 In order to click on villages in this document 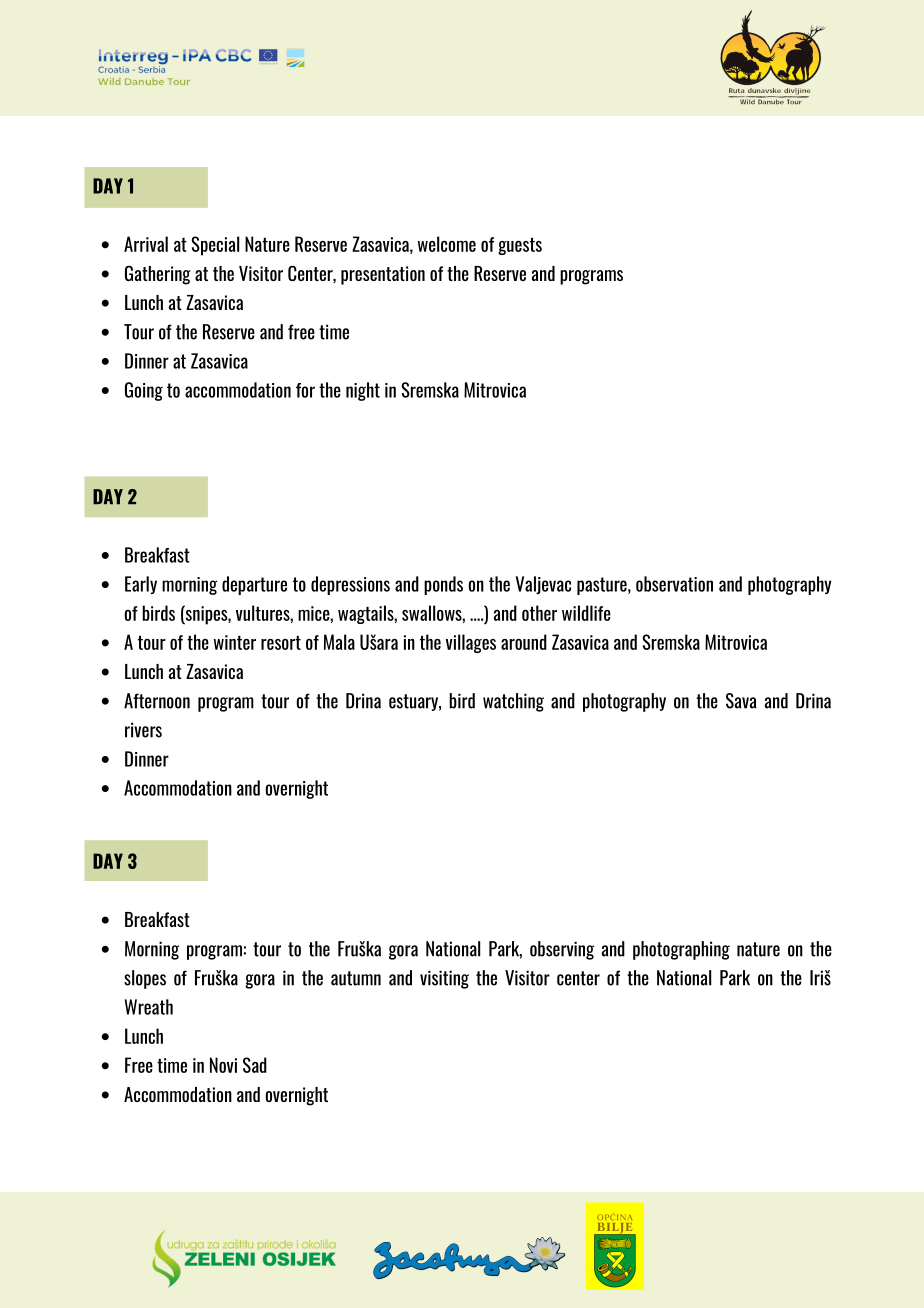, I will do `click(471, 643)`.
